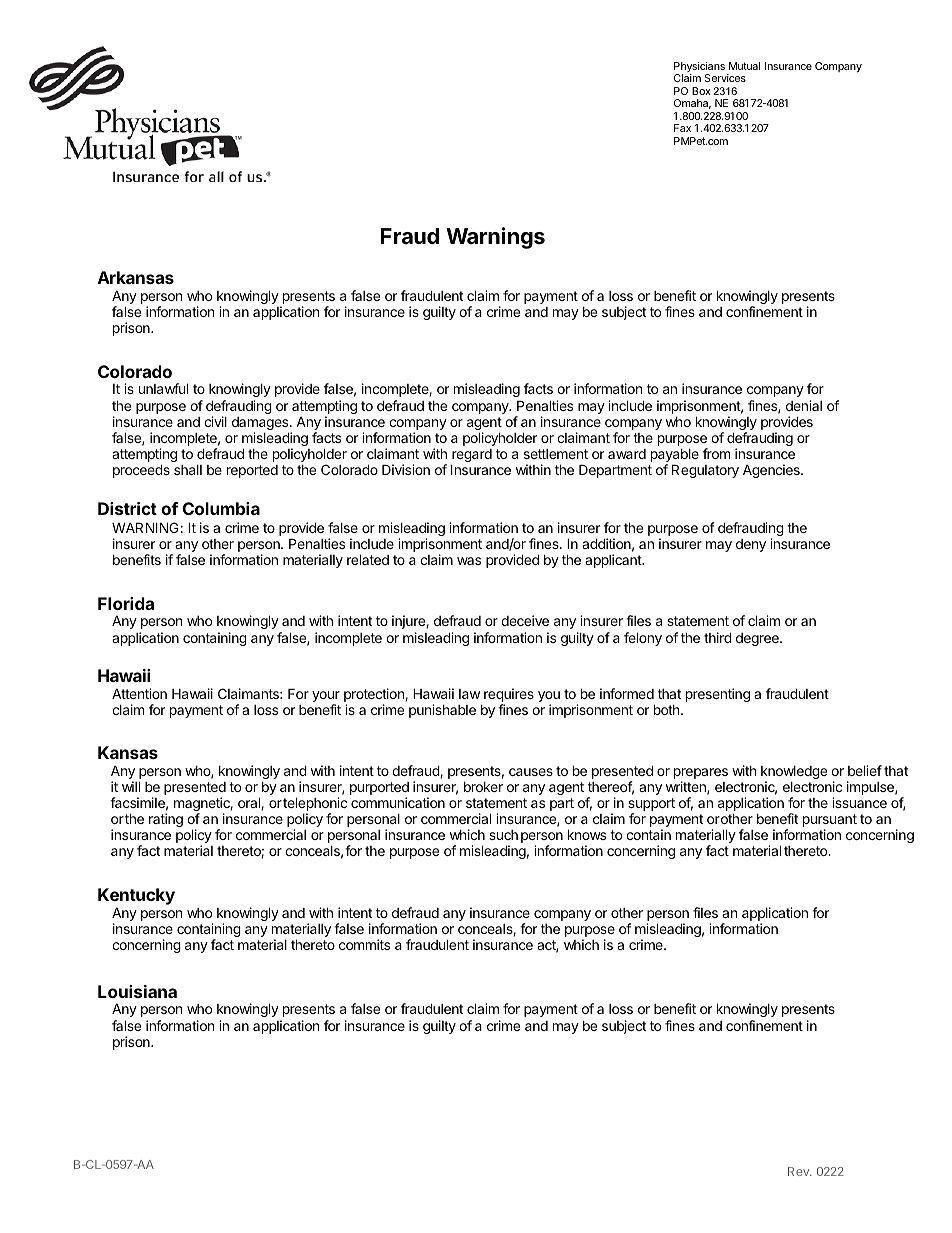 The height and width of the image is (1233, 952). What do you see at coordinates (682, 128) in the image?
I see `Fax` at bounding box center [682, 128].
